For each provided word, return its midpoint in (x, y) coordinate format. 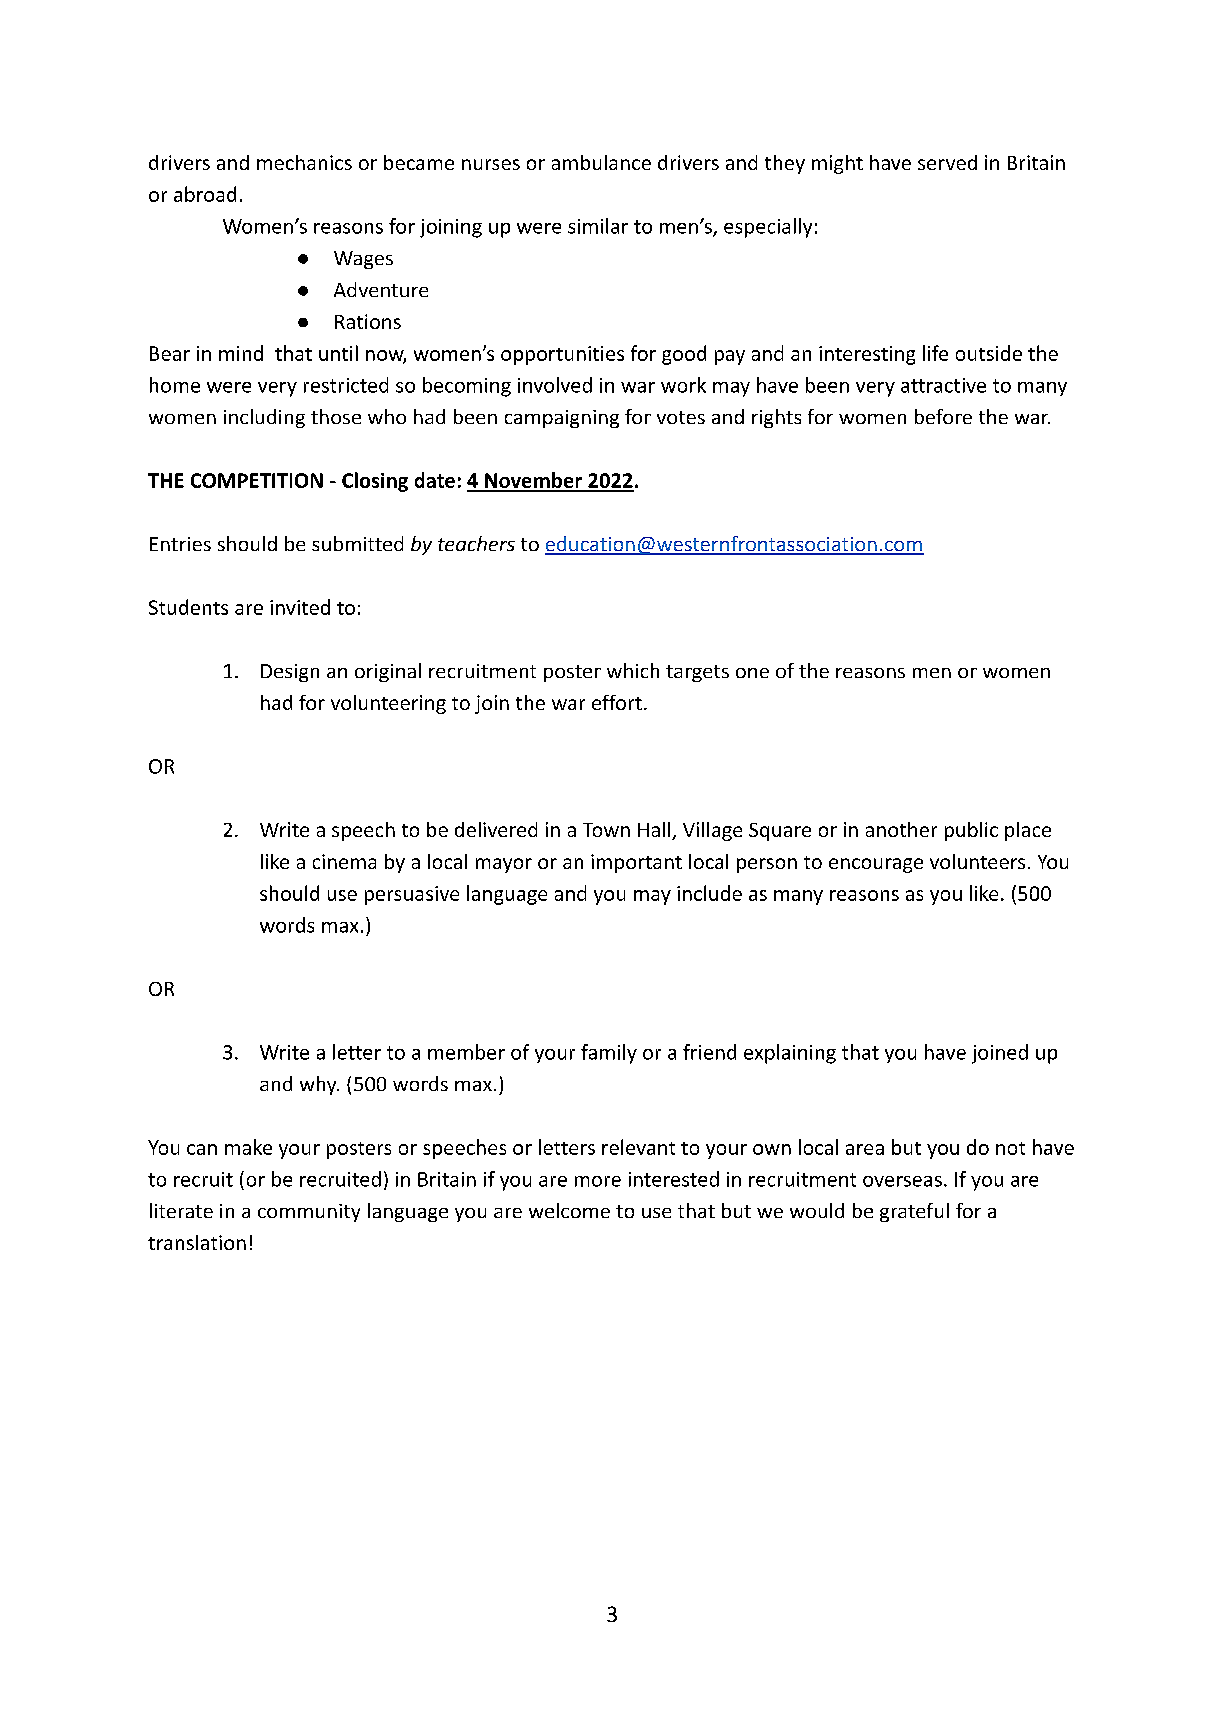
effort (617, 702)
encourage (876, 865)
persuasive (412, 895)
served (947, 162)
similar (598, 226)
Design (290, 673)
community (309, 1213)
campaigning (562, 419)
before (943, 416)
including (264, 418)
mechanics (304, 162)
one (752, 673)
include (709, 893)
